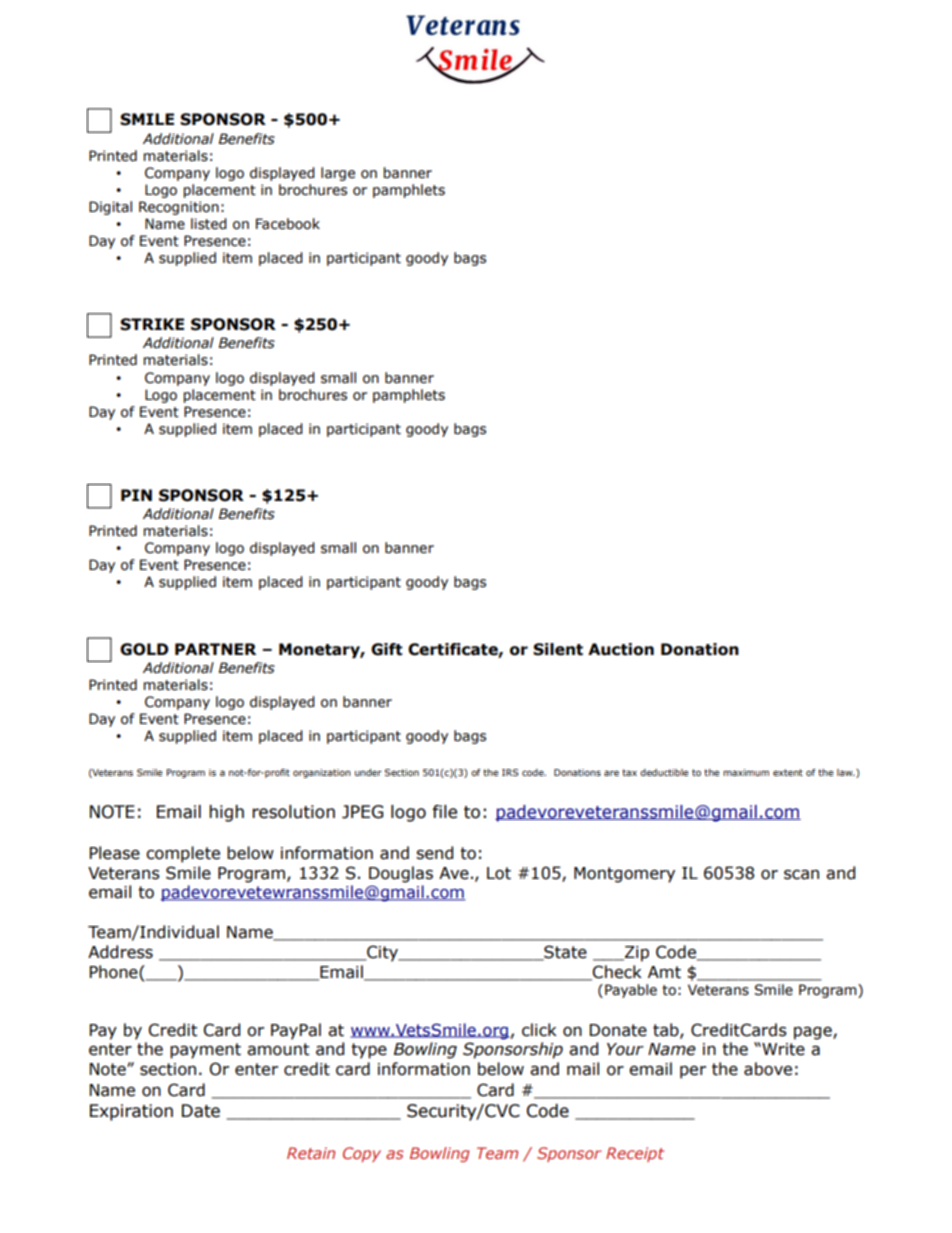 The height and width of the document is (1233, 952). I want to click on Silent, so click(558, 649).
